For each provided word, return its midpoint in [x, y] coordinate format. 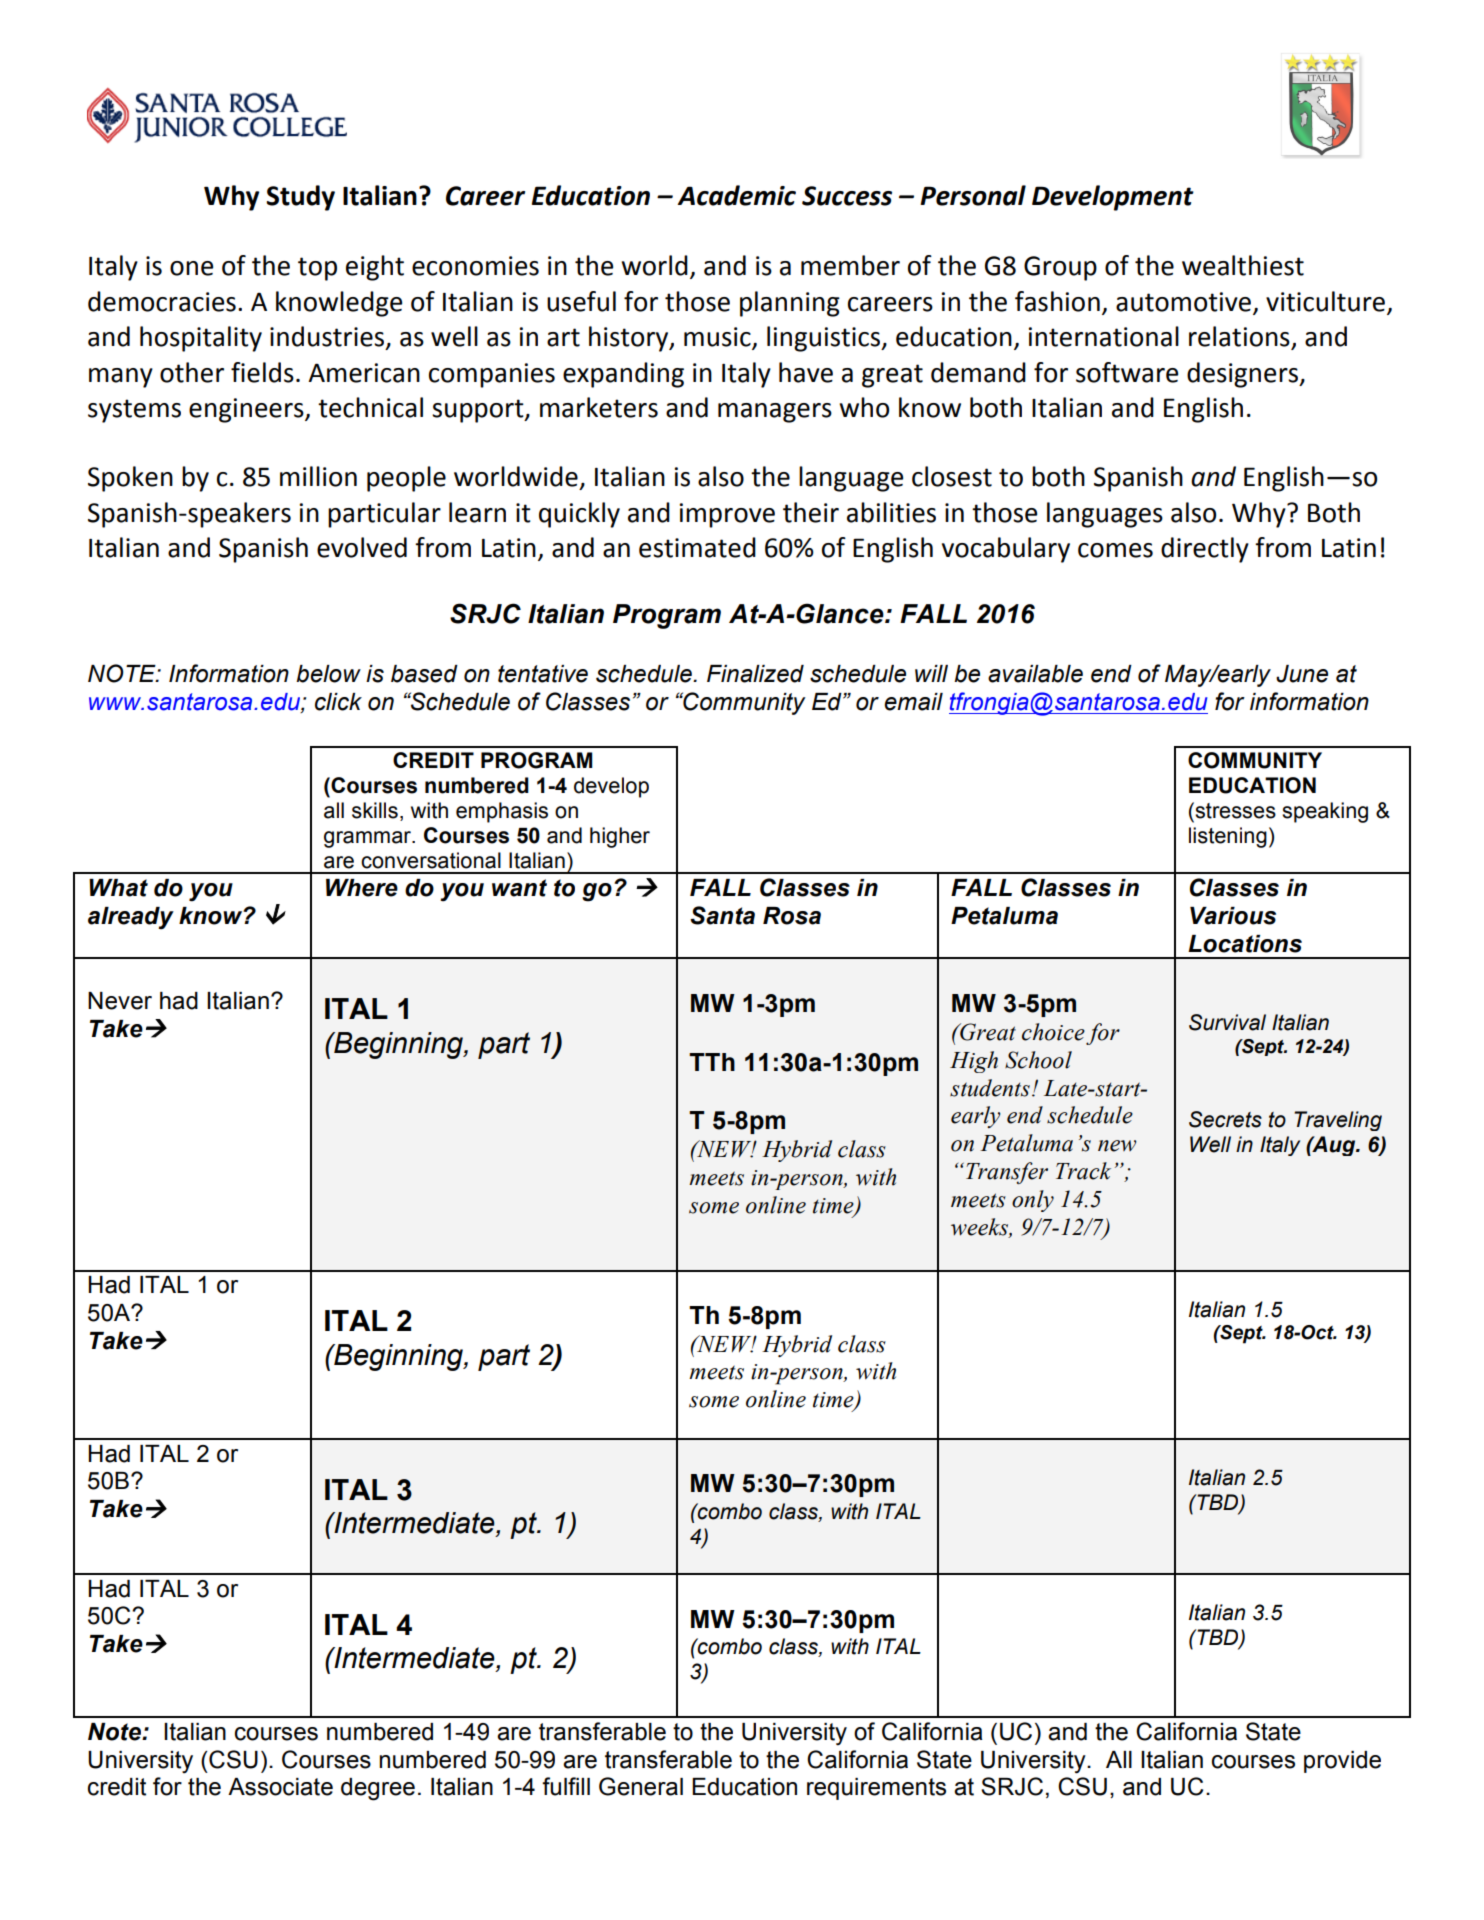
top [317, 269]
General [641, 1786]
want [519, 888]
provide [1342, 1762]
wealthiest [1243, 265]
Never [120, 1001]
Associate [280, 1787]
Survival [1227, 1022]
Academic [736, 195]
